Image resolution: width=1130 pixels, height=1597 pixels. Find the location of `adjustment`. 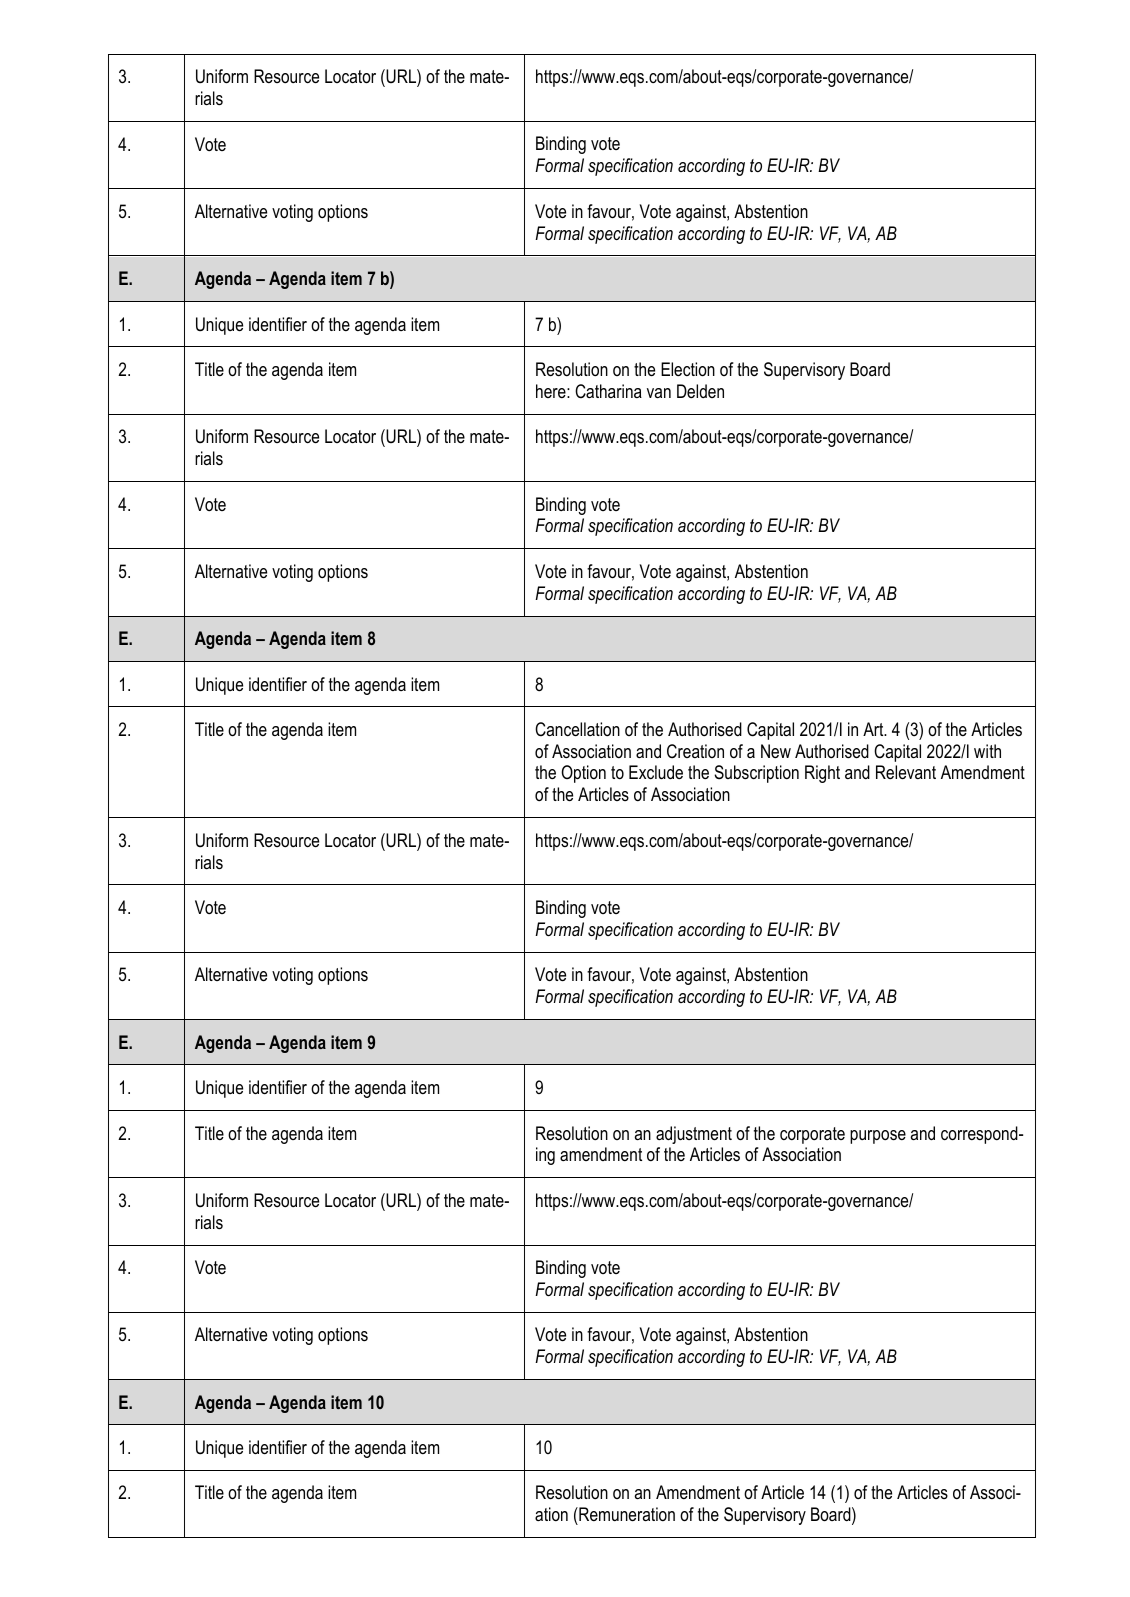

adjustment is located at coordinates (694, 1135).
